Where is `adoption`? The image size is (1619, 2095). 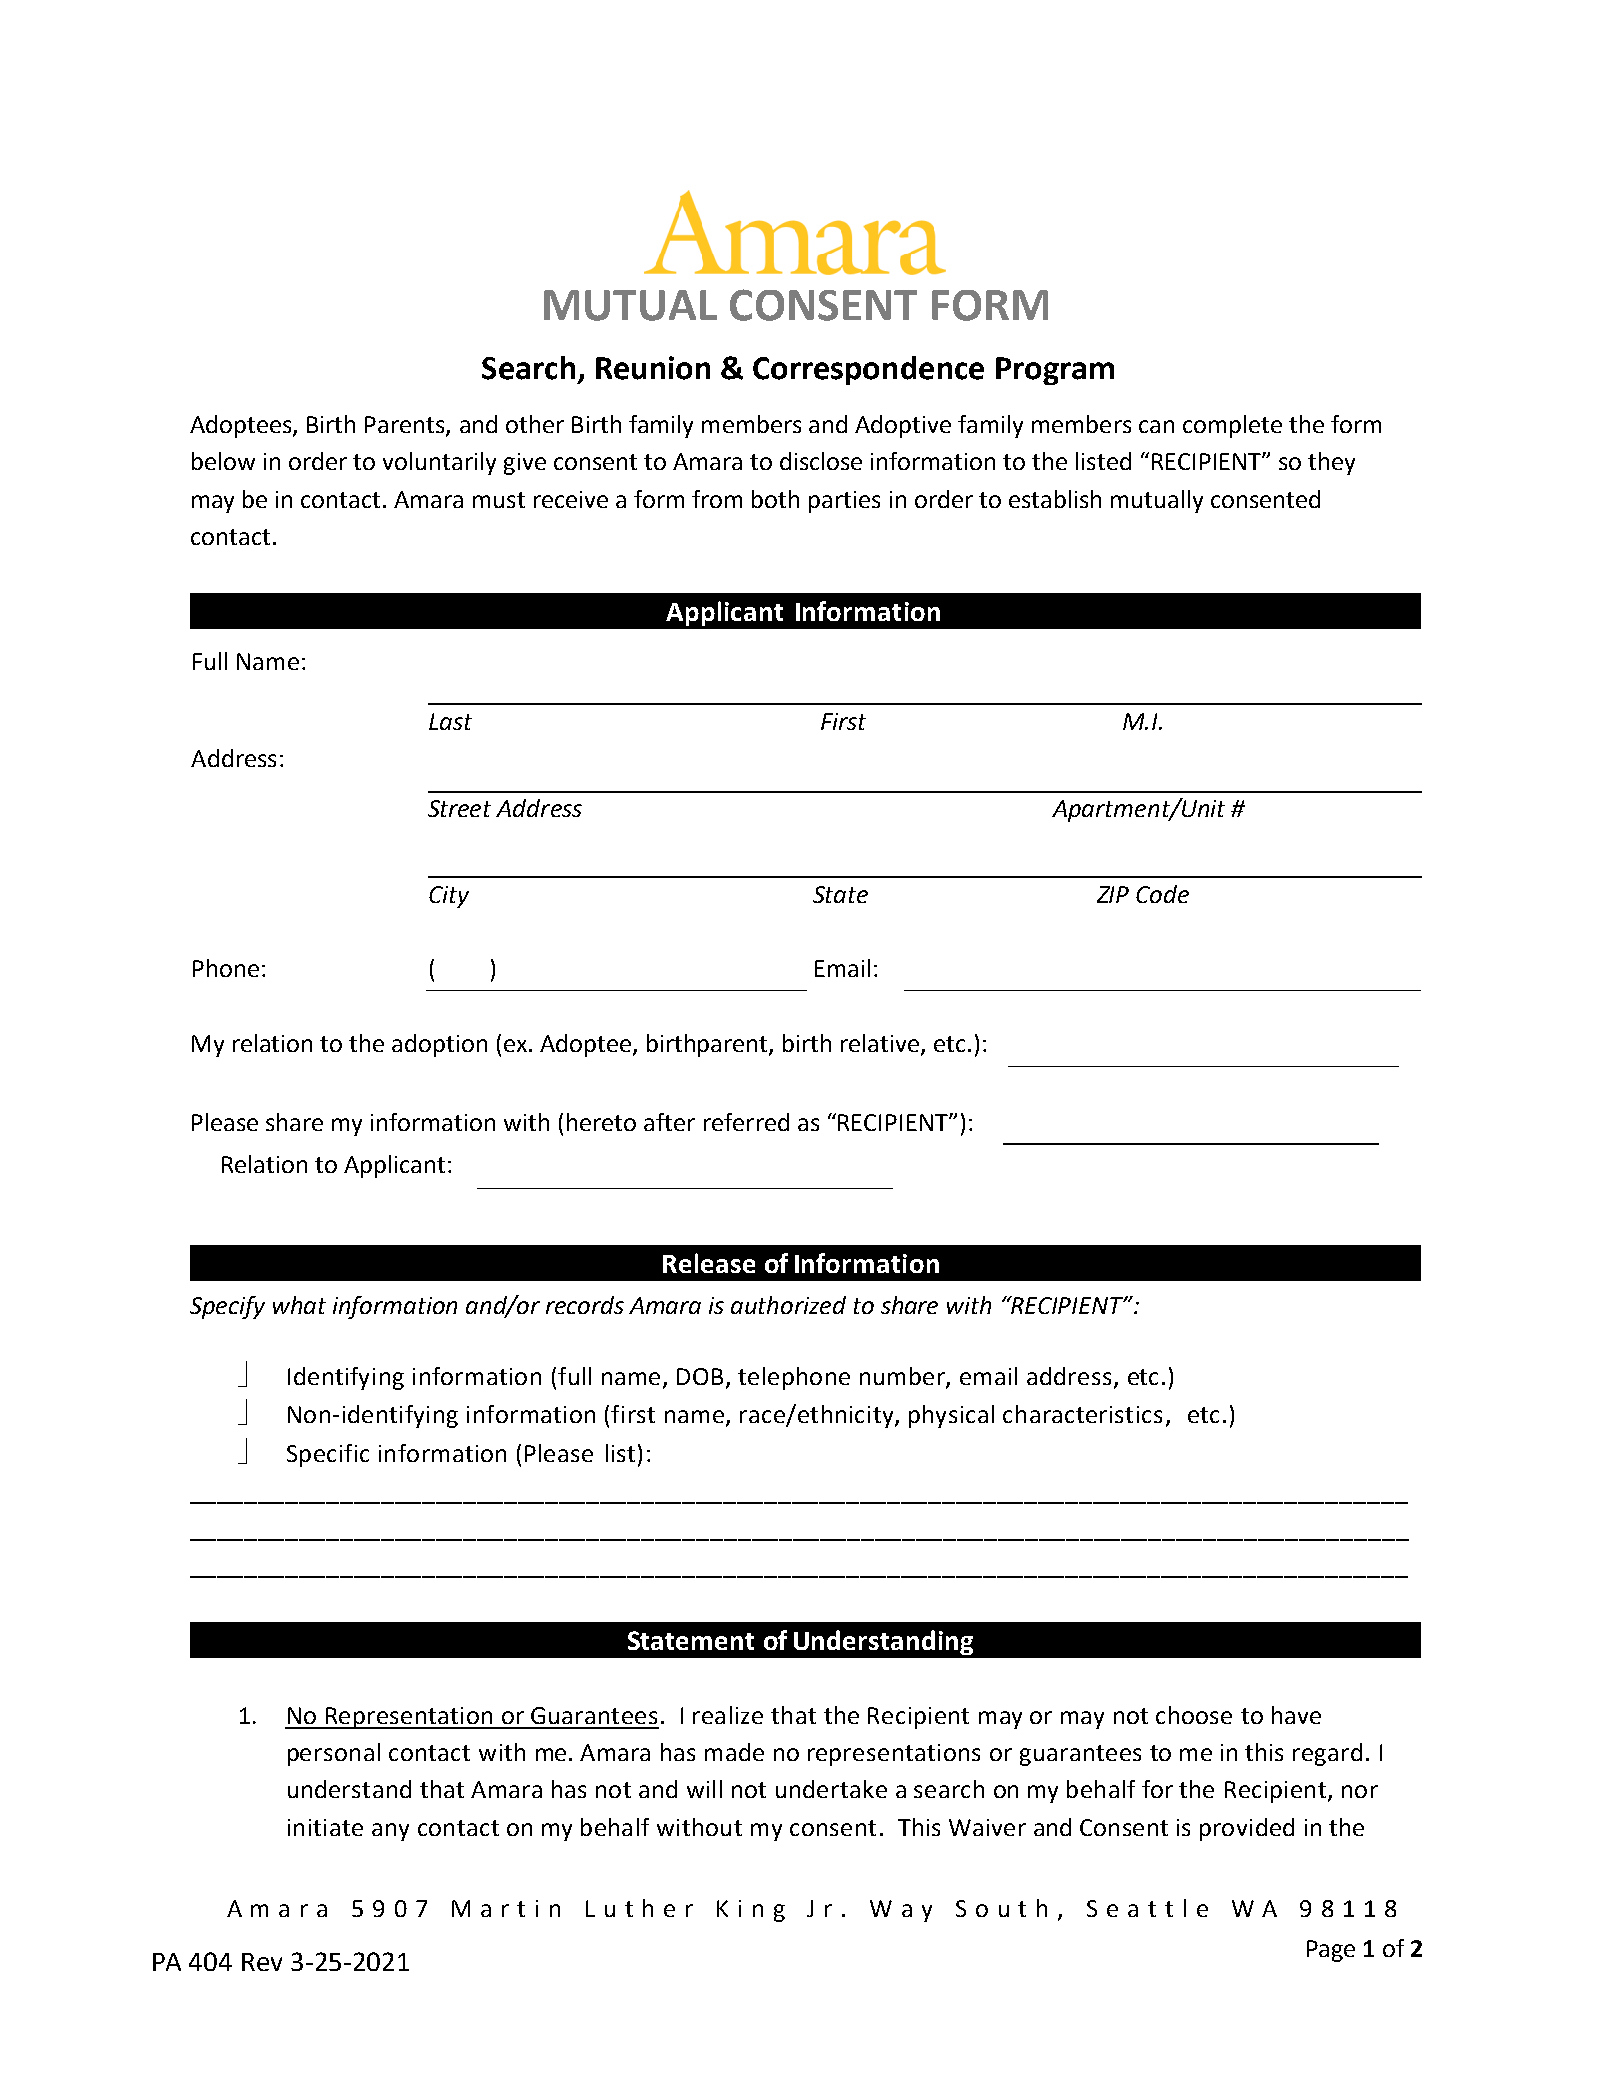 adoption is located at coordinates (439, 1045).
